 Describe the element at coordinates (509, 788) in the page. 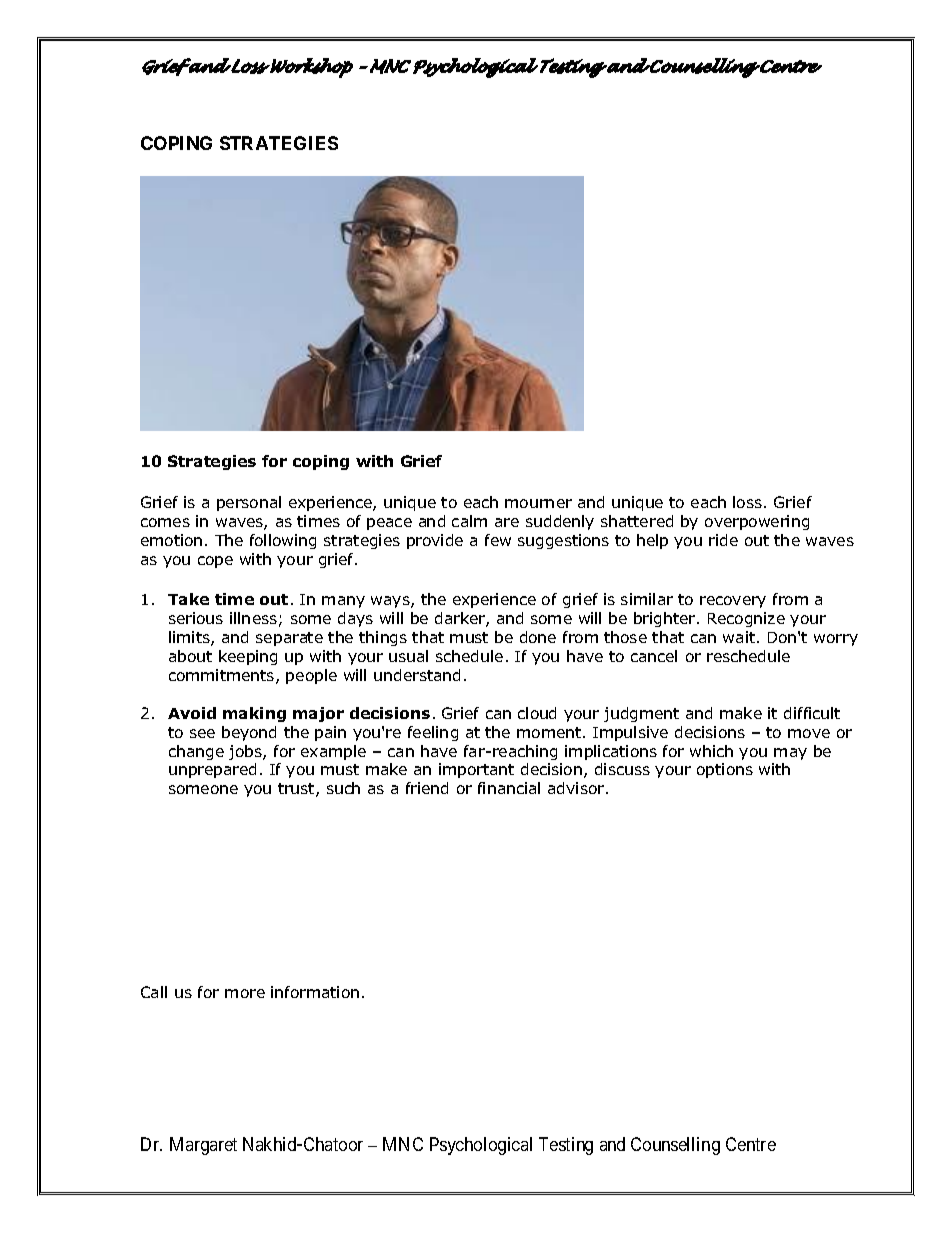

I see `financial` at that location.
